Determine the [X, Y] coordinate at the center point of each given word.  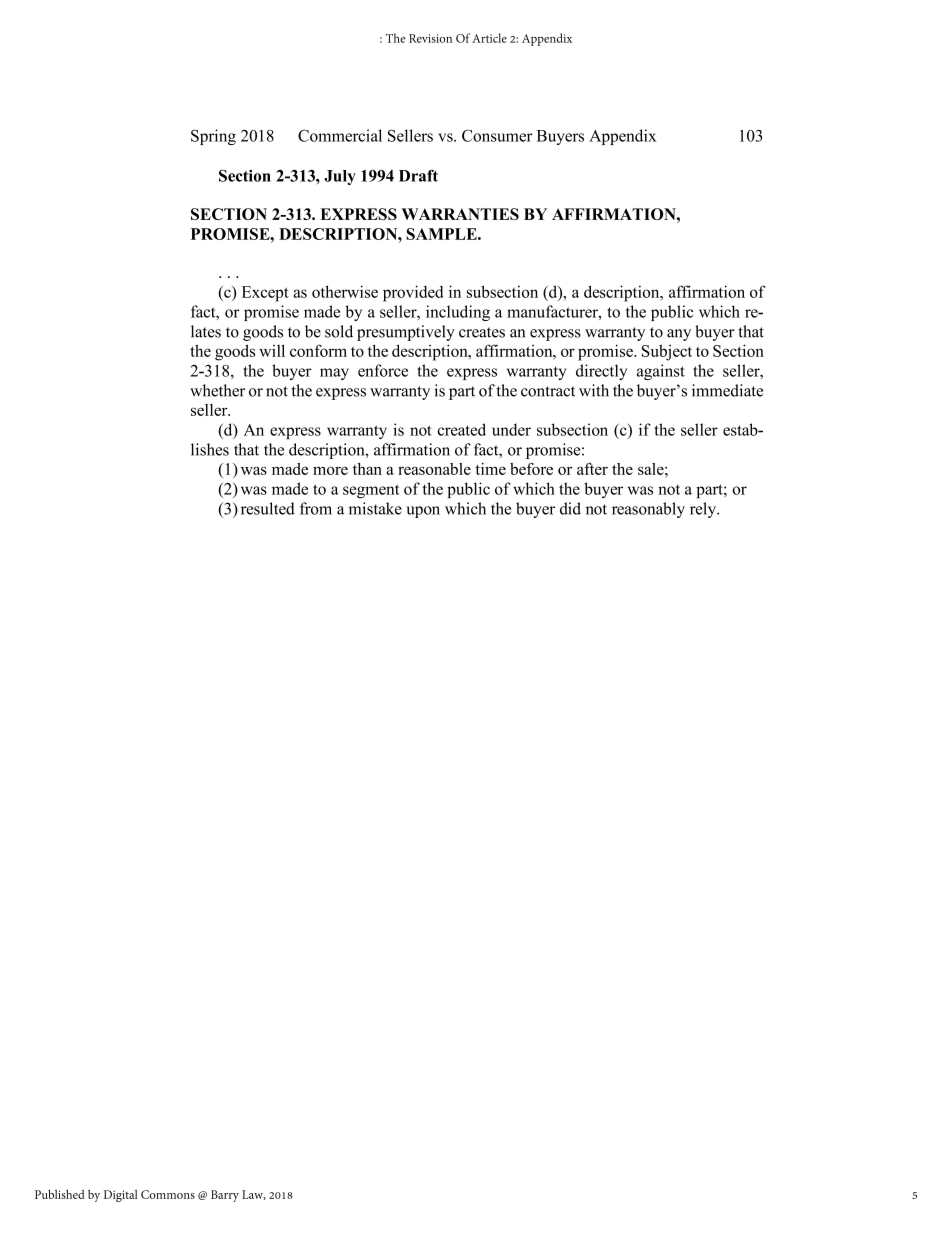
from [316, 508]
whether [217, 390]
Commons [168, 1194]
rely [704, 510]
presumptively [406, 333]
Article [489, 38]
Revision [430, 38]
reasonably [648, 510]
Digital [121, 1196]
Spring [213, 137]
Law [254, 1195]
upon [423, 512]
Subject [667, 353]
